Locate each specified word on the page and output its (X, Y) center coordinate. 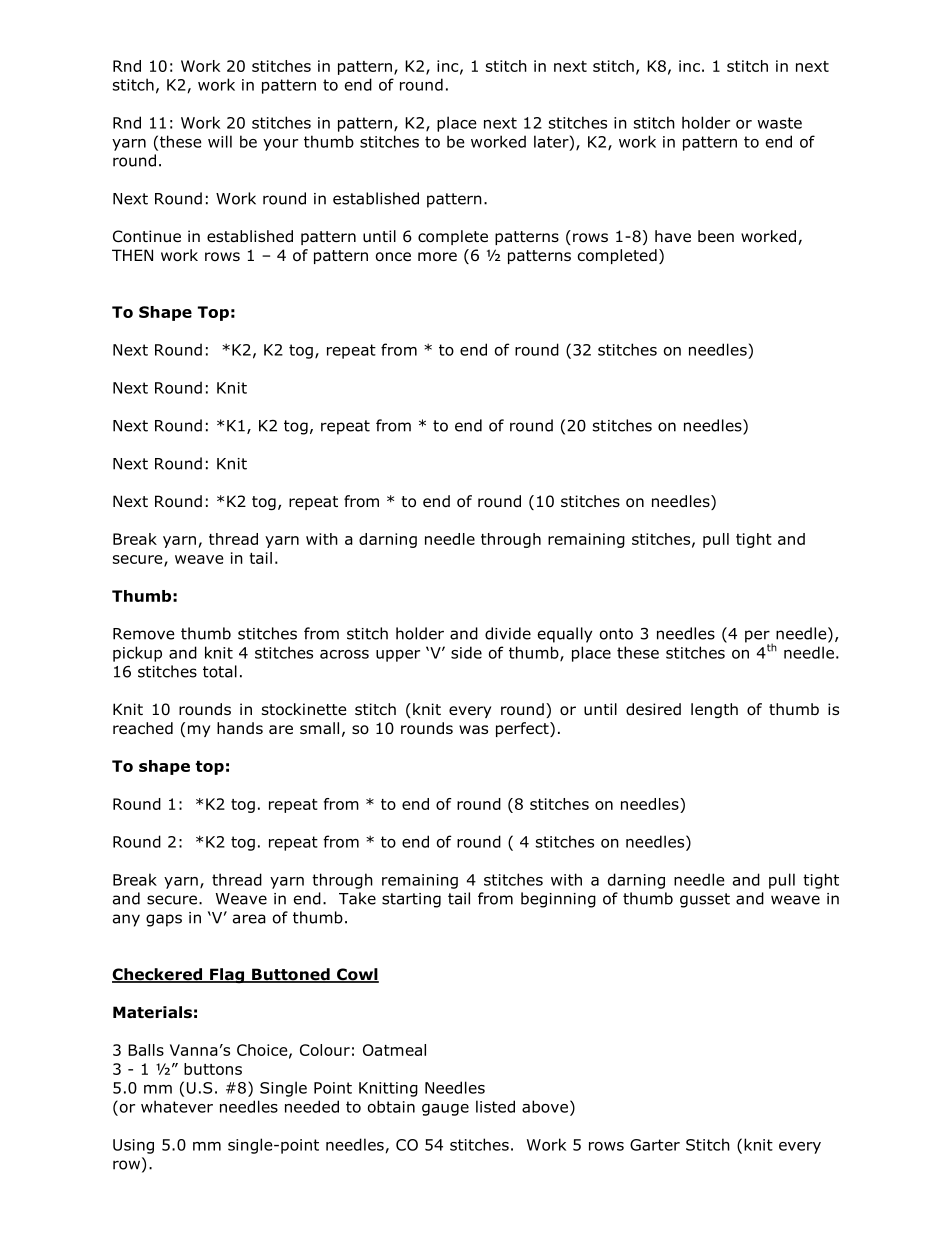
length (714, 710)
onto (616, 634)
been (716, 236)
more (437, 257)
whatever (177, 1106)
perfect (523, 729)
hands (240, 728)
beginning (558, 900)
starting (411, 900)
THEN (132, 255)
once (393, 257)
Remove (144, 634)
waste (779, 123)
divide (508, 633)
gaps (164, 920)
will (220, 141)
